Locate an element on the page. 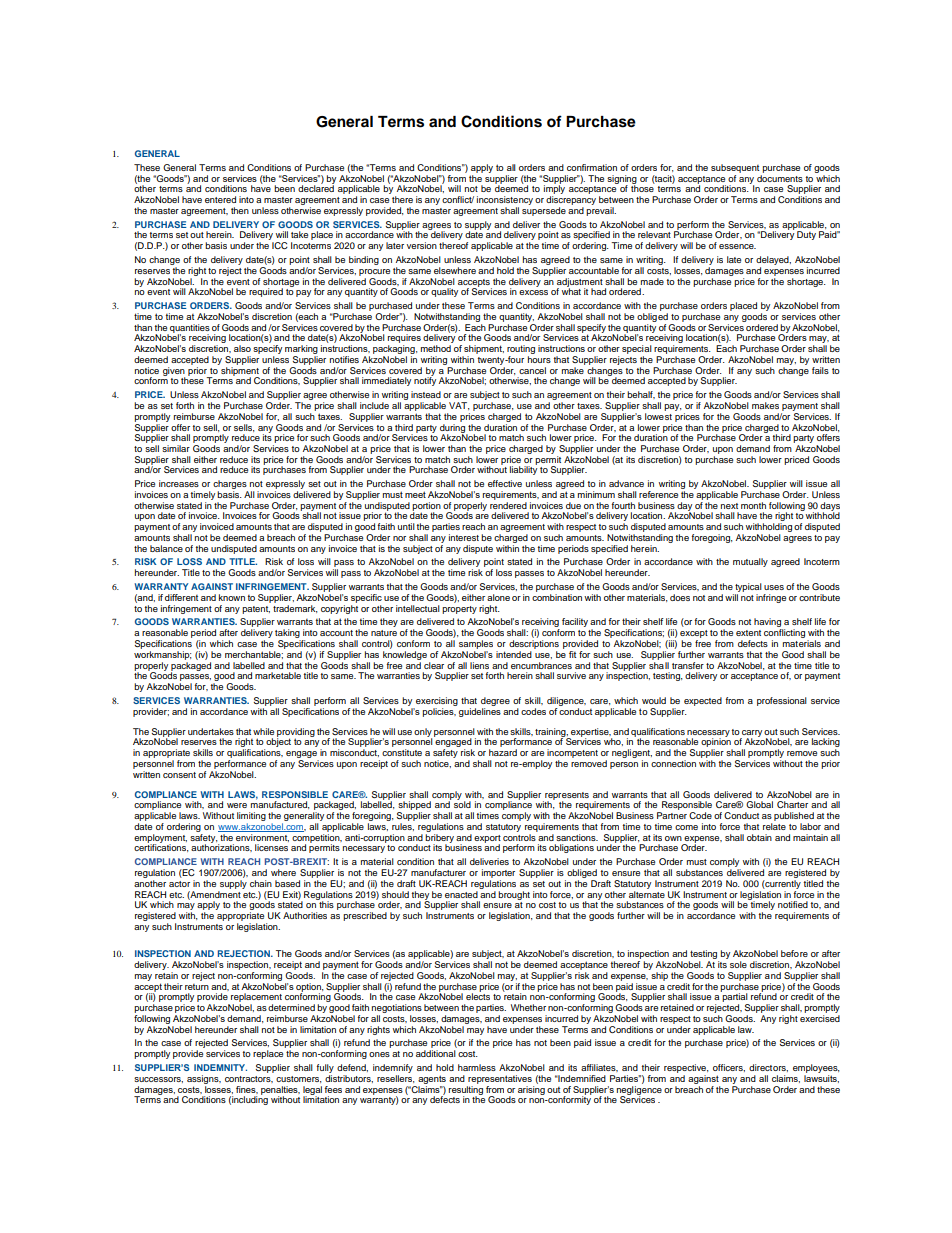 This document has height=1233, width=952. then is located at coordinates (240, 210).
